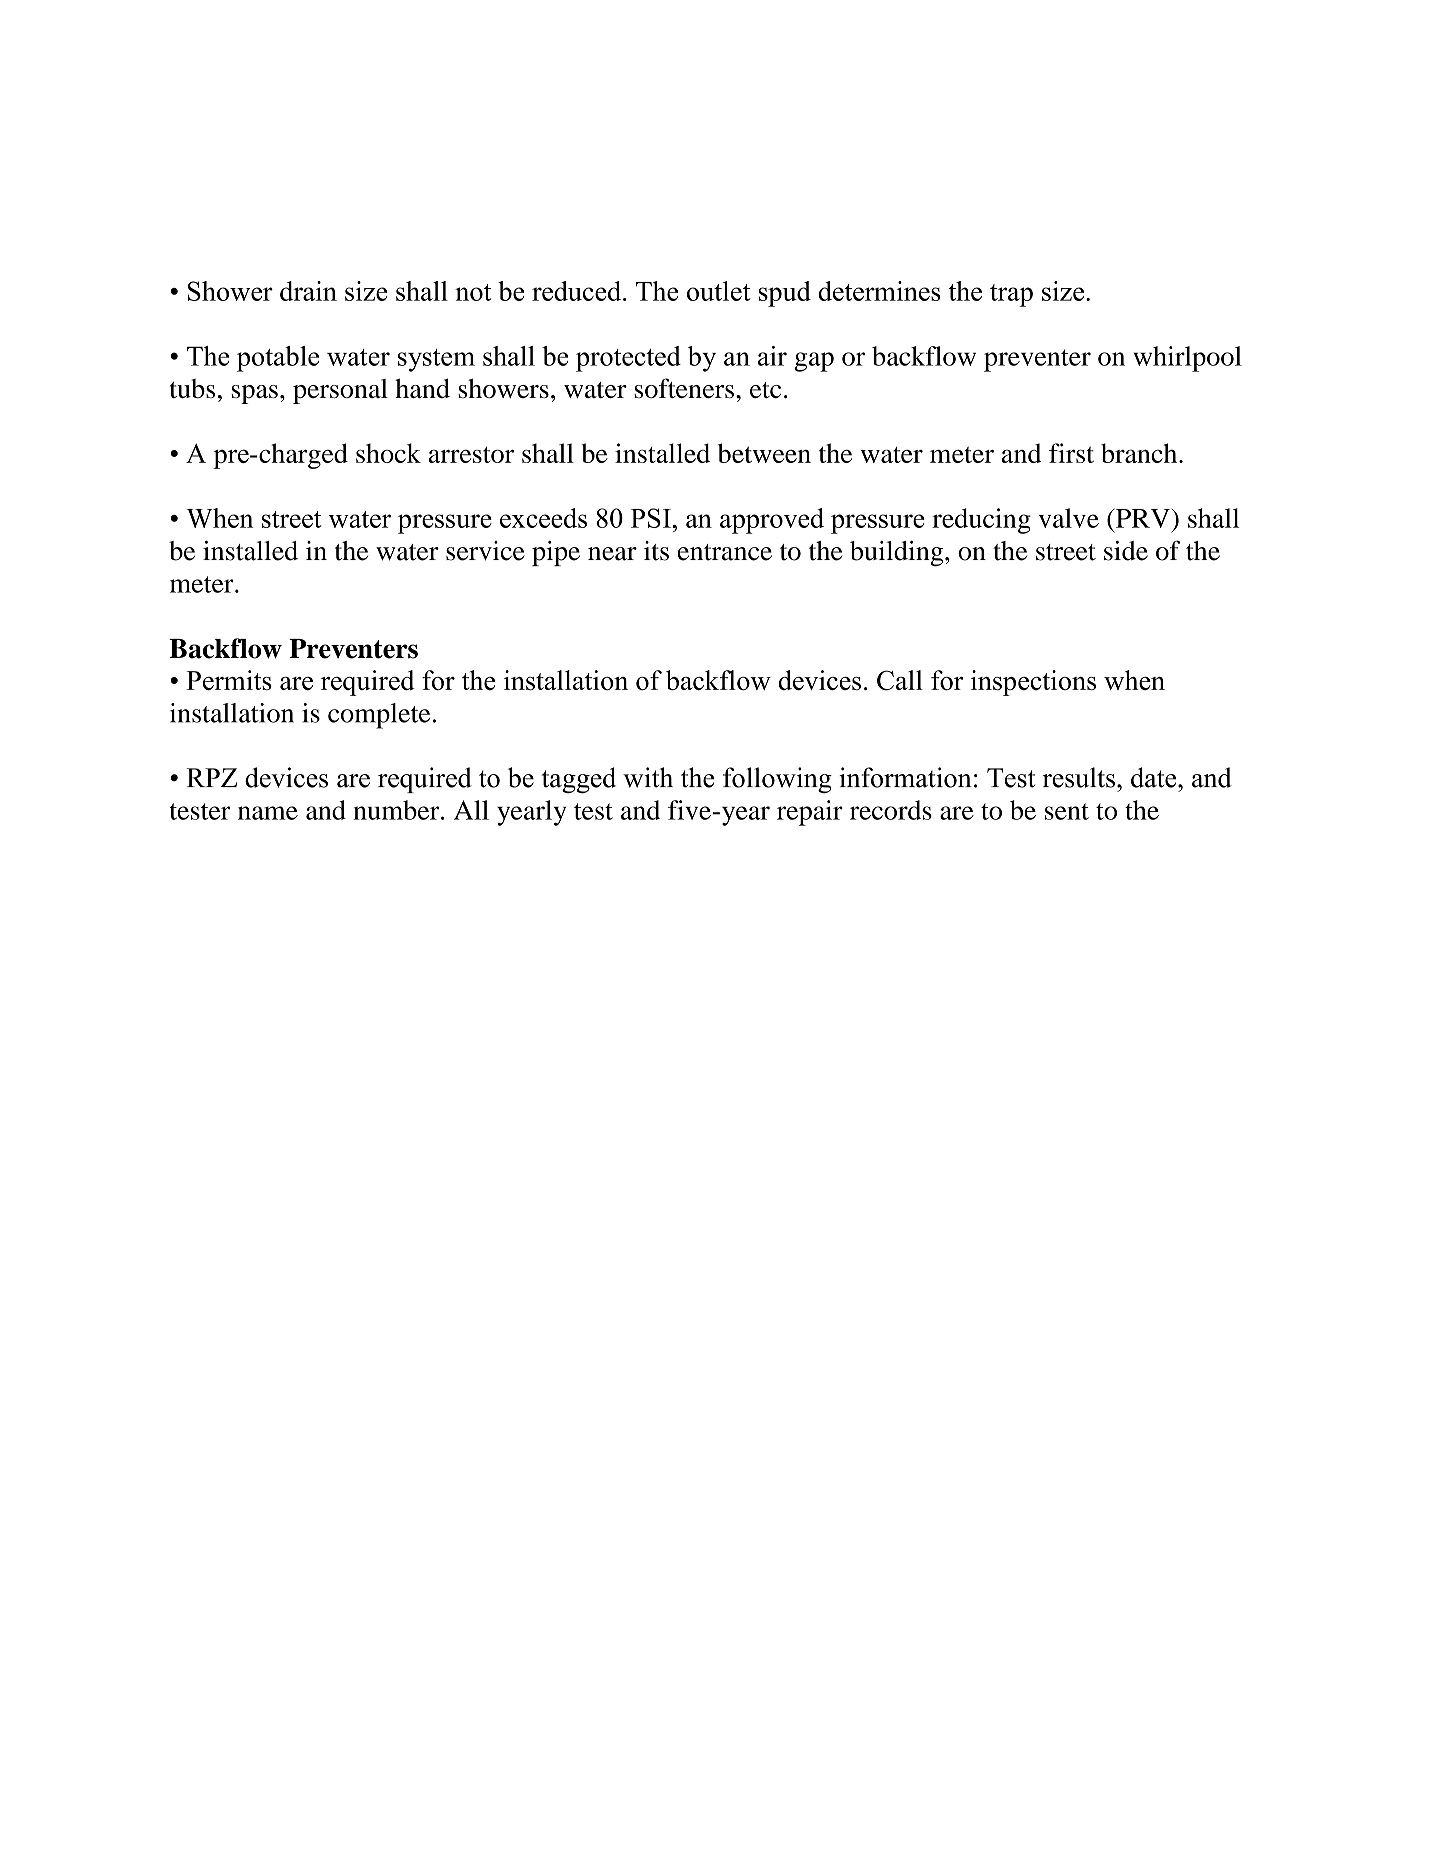 This screenshot has height=1861, width=1438. I want to click on name, so click(268, 813).
